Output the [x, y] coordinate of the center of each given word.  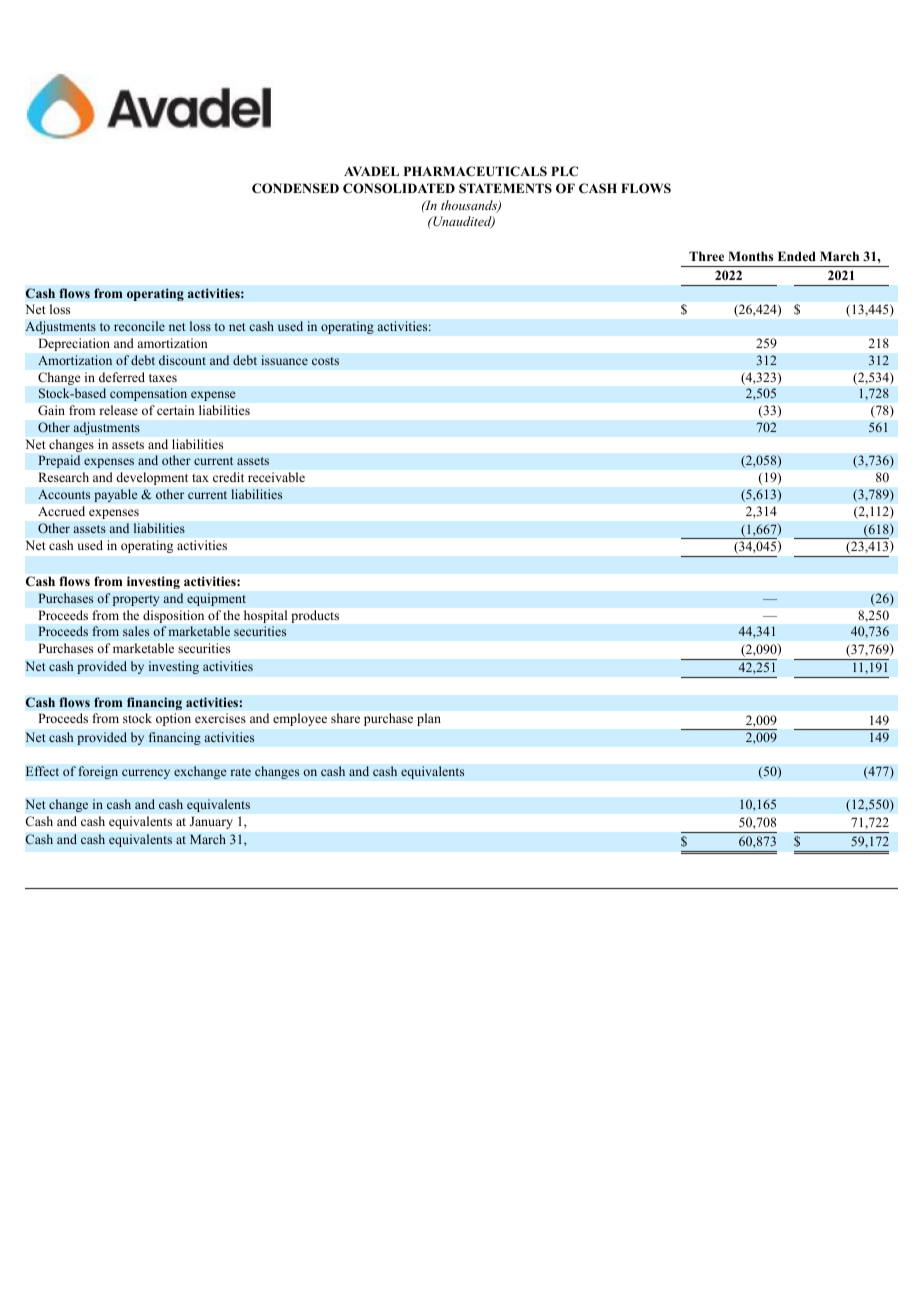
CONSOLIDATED [399, 188]
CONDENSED [295, 188]
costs [325, 361]
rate [240, 772]
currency [146, 774]
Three [706, 256]
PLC [564, 171]
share [345, 718]
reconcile [139, 326]
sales [136, 631]
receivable [276, 477]
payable [116, 495]
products [315, 616]
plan [429, 719]
